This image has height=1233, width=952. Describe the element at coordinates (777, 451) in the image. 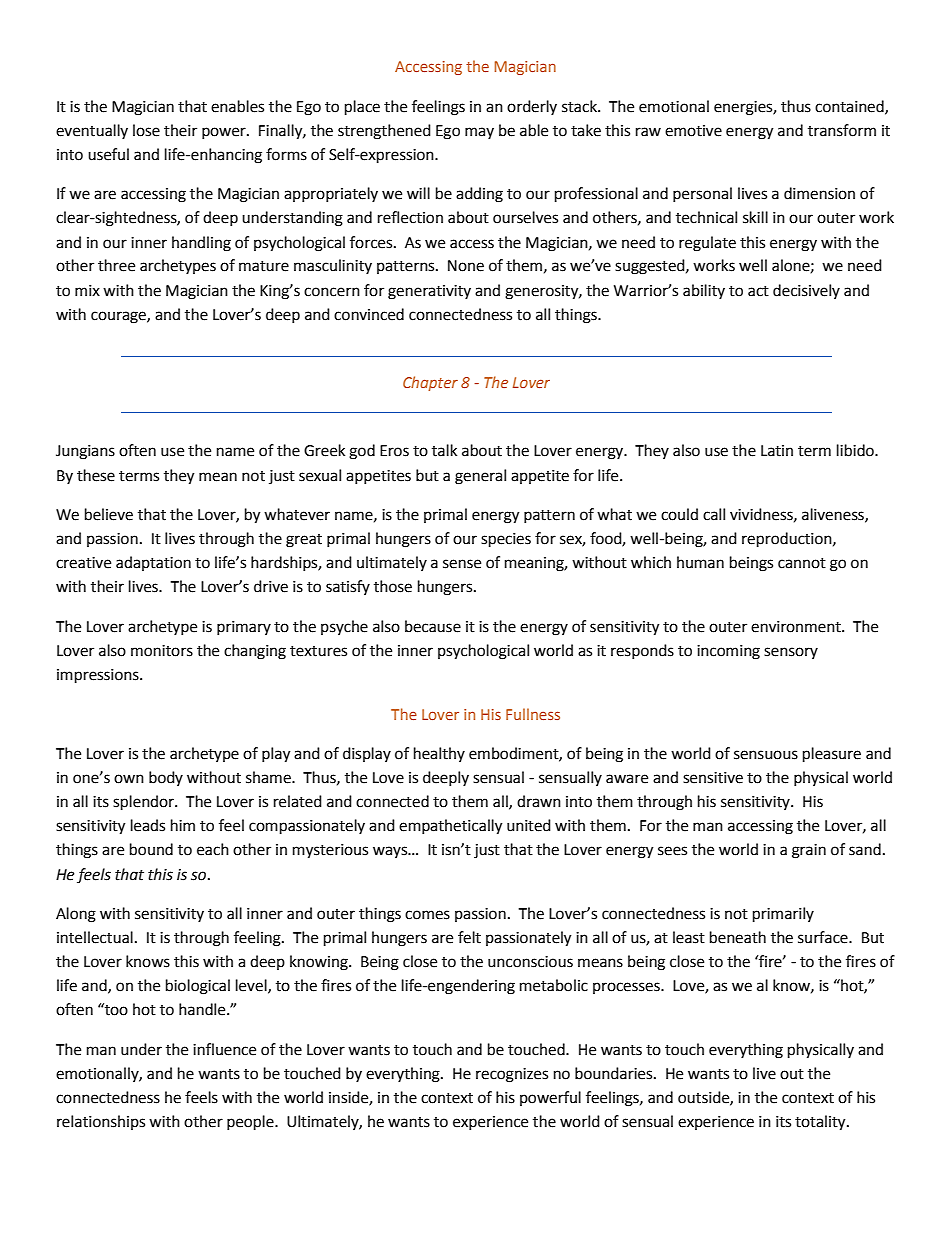

I see `Latin` at that location.
